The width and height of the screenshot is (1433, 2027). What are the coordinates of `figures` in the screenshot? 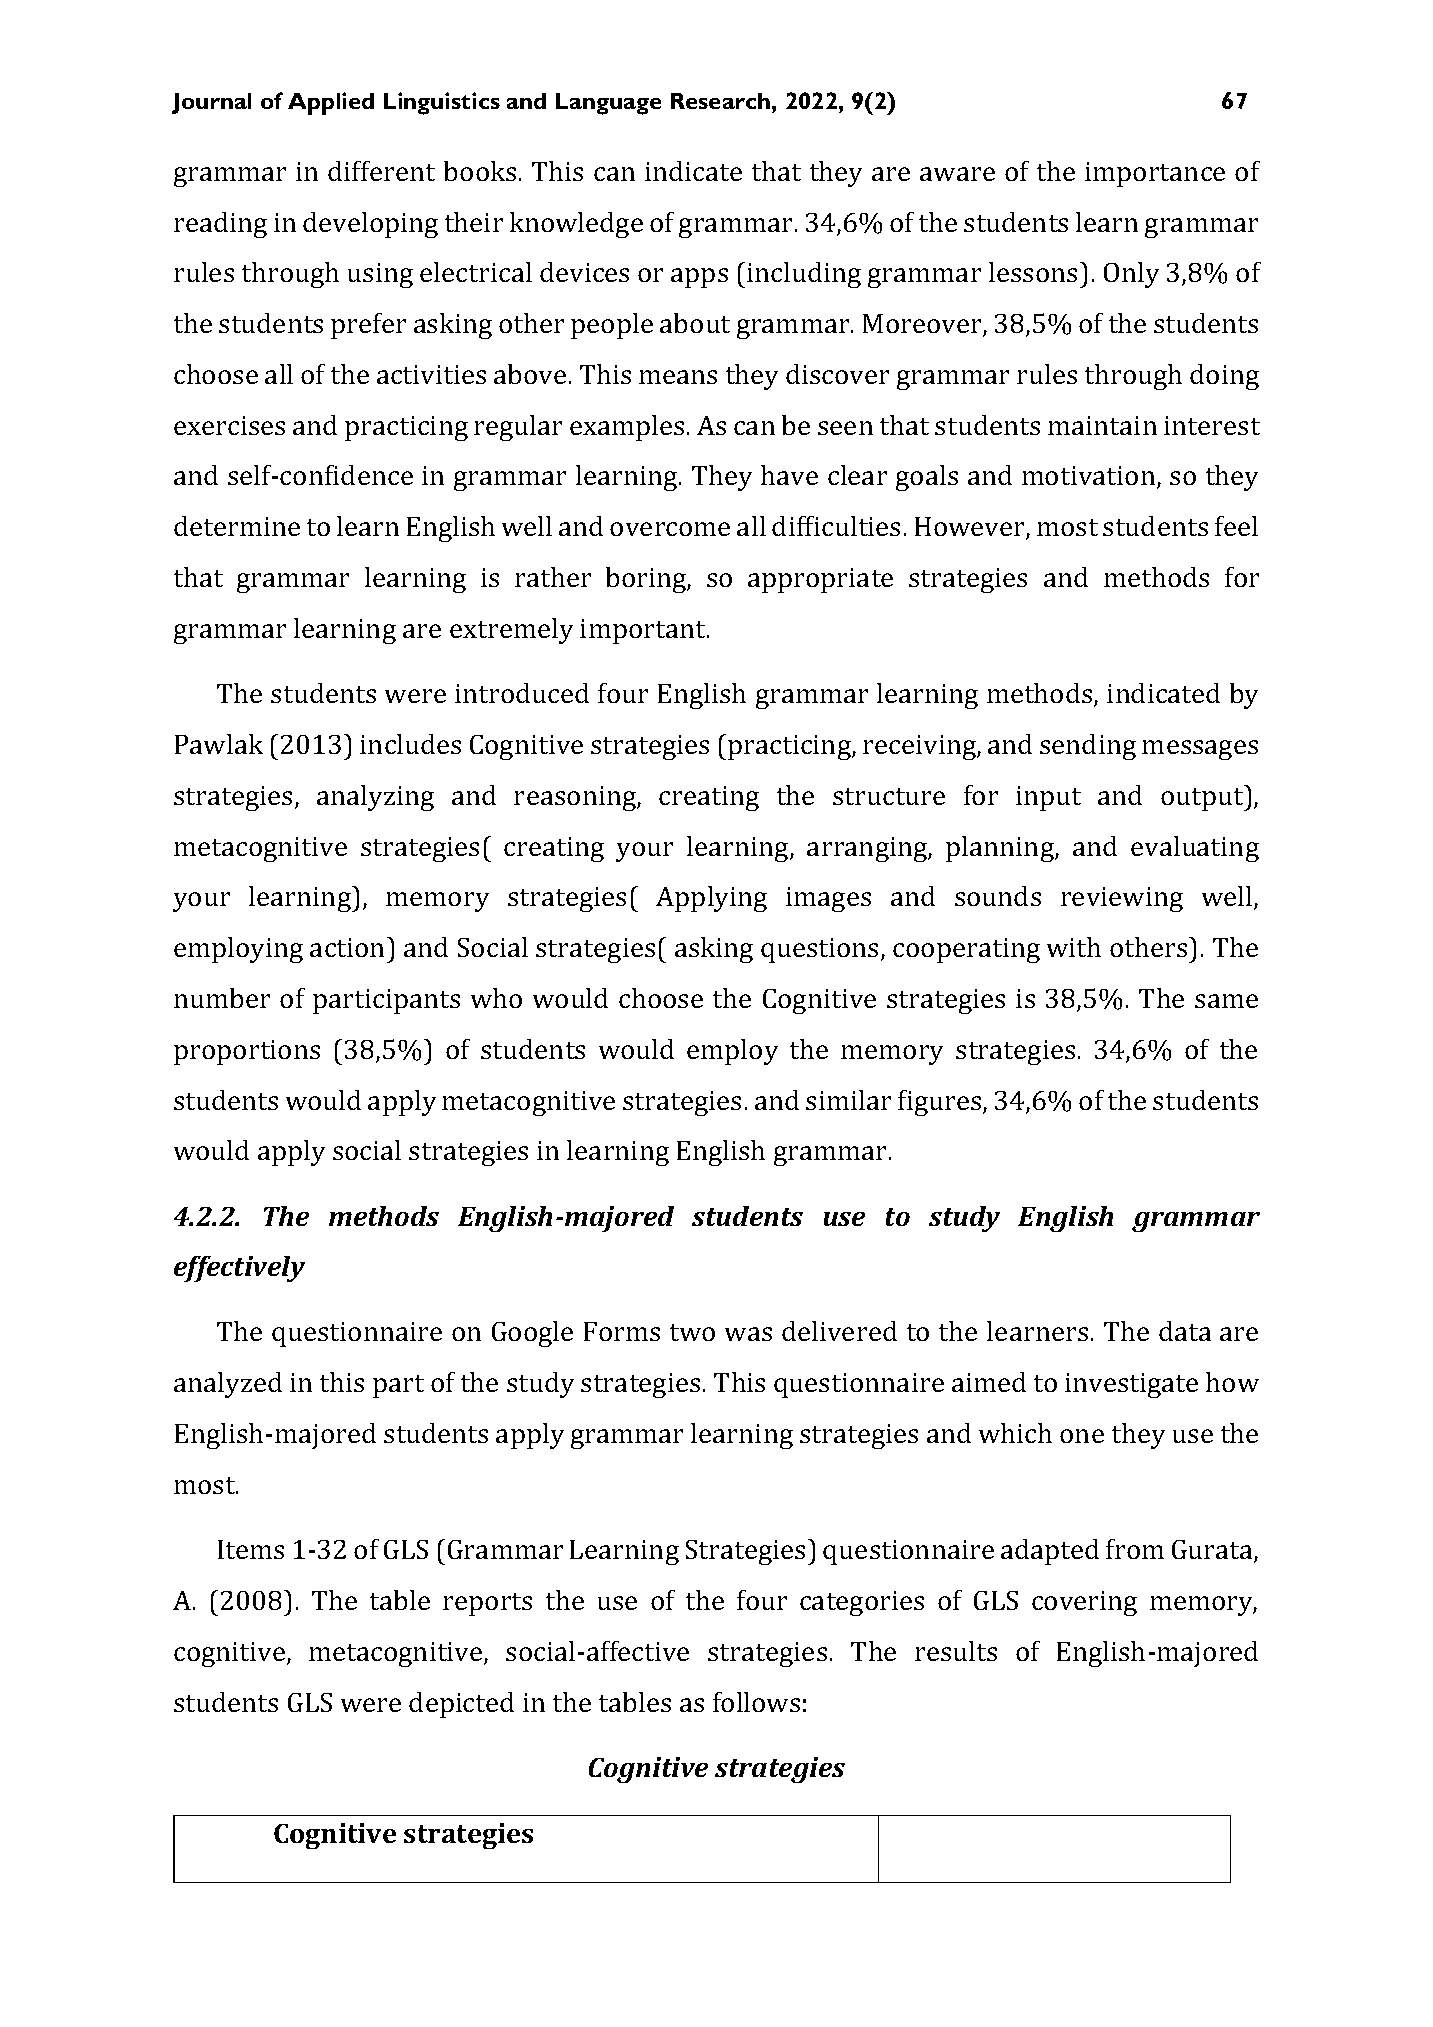 It's located at (941, 1103).
